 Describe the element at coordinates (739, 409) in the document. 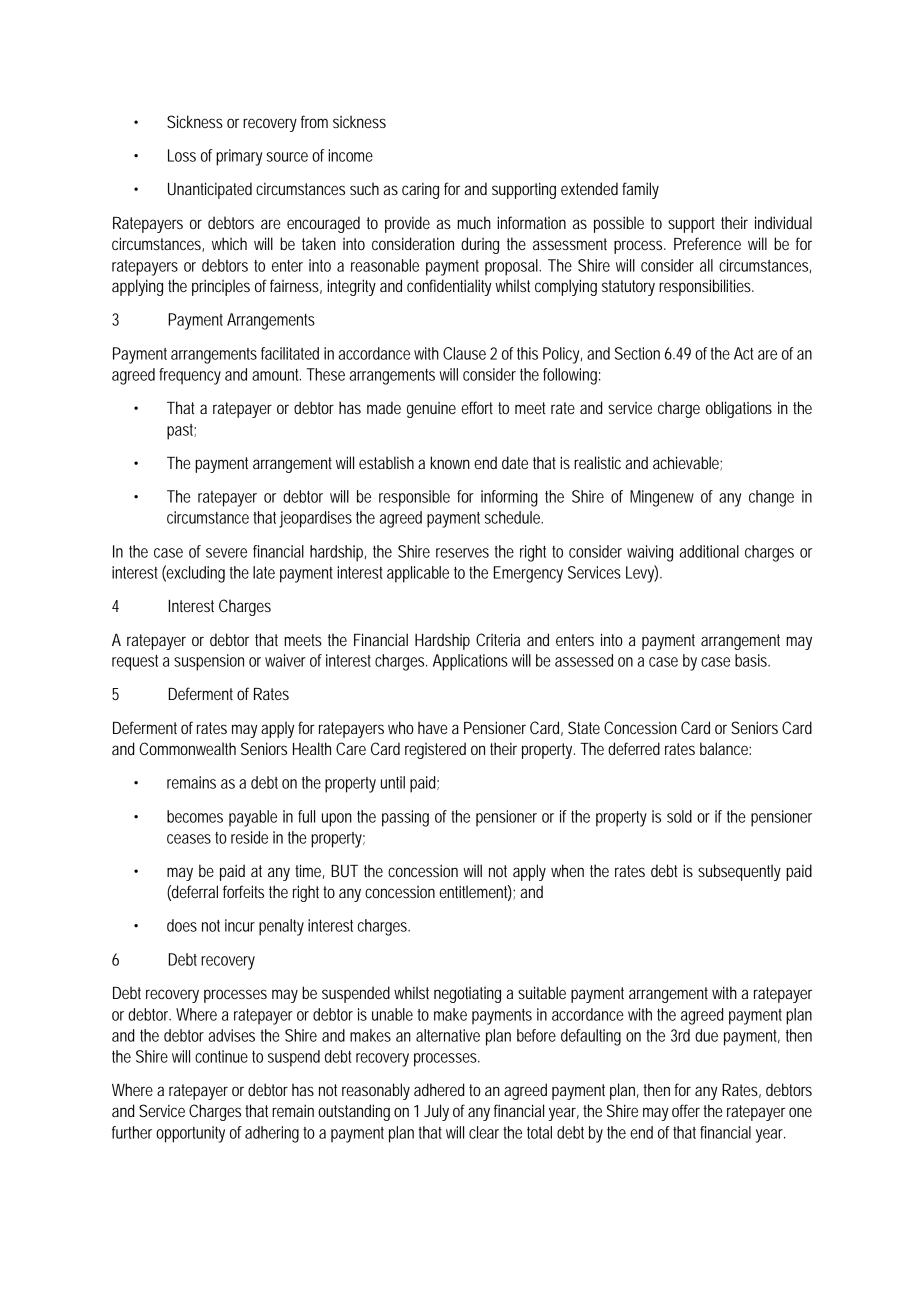

I see `obligations` at that location.
